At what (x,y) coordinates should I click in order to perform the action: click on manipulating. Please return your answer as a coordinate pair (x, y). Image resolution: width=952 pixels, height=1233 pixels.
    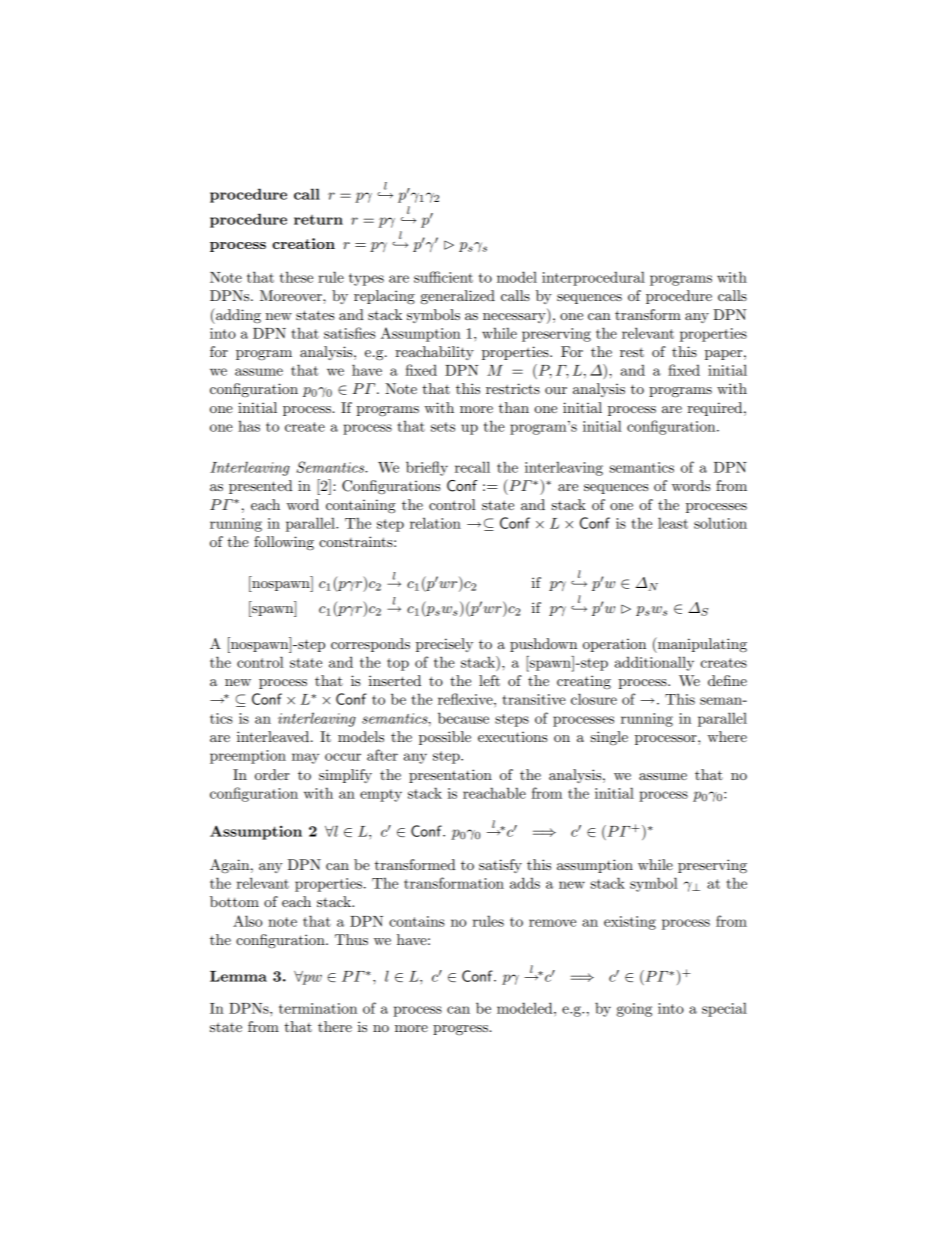
    Looking at the image, I should click on (701, 645).
